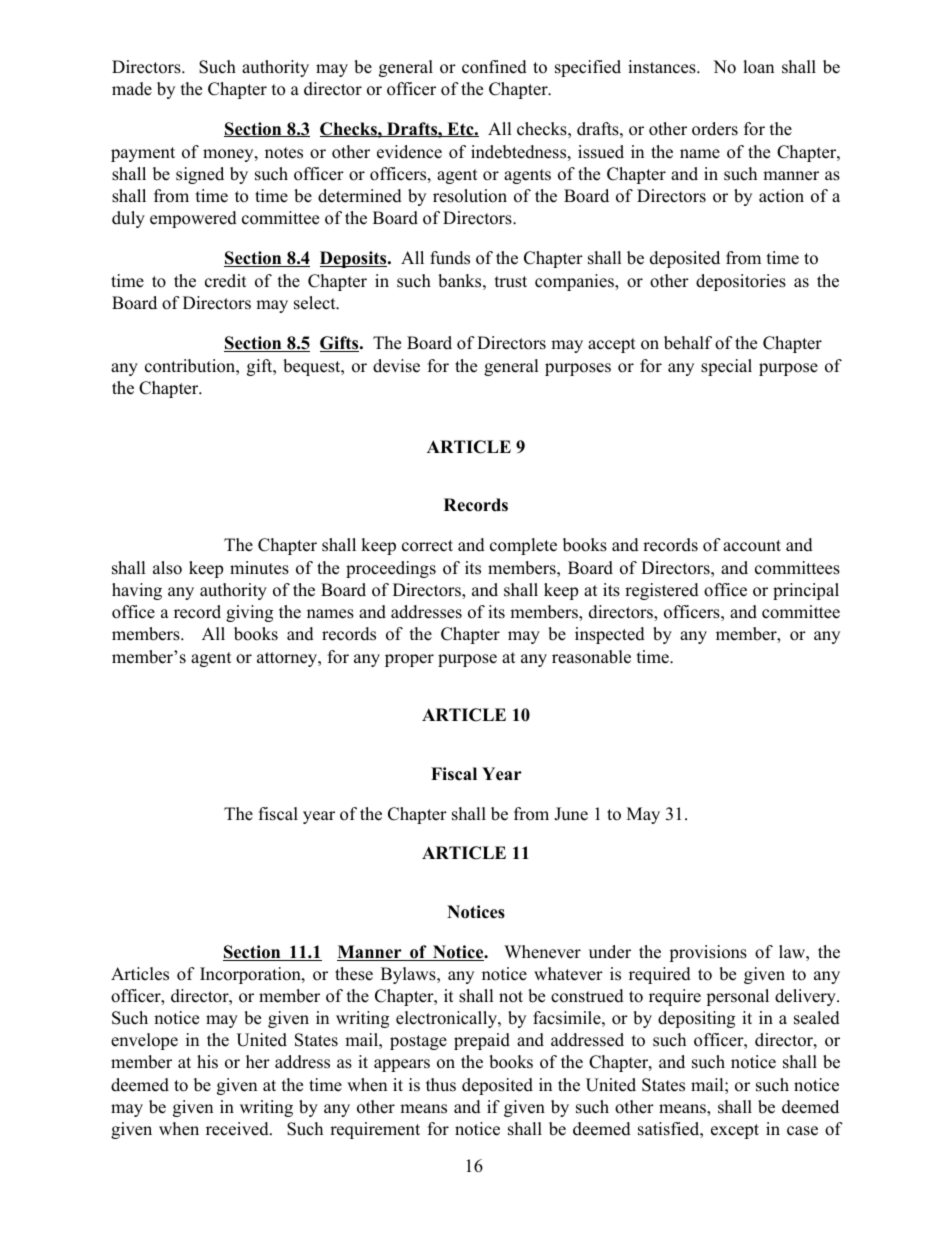  I want to click on received, so click(238, 1129).
